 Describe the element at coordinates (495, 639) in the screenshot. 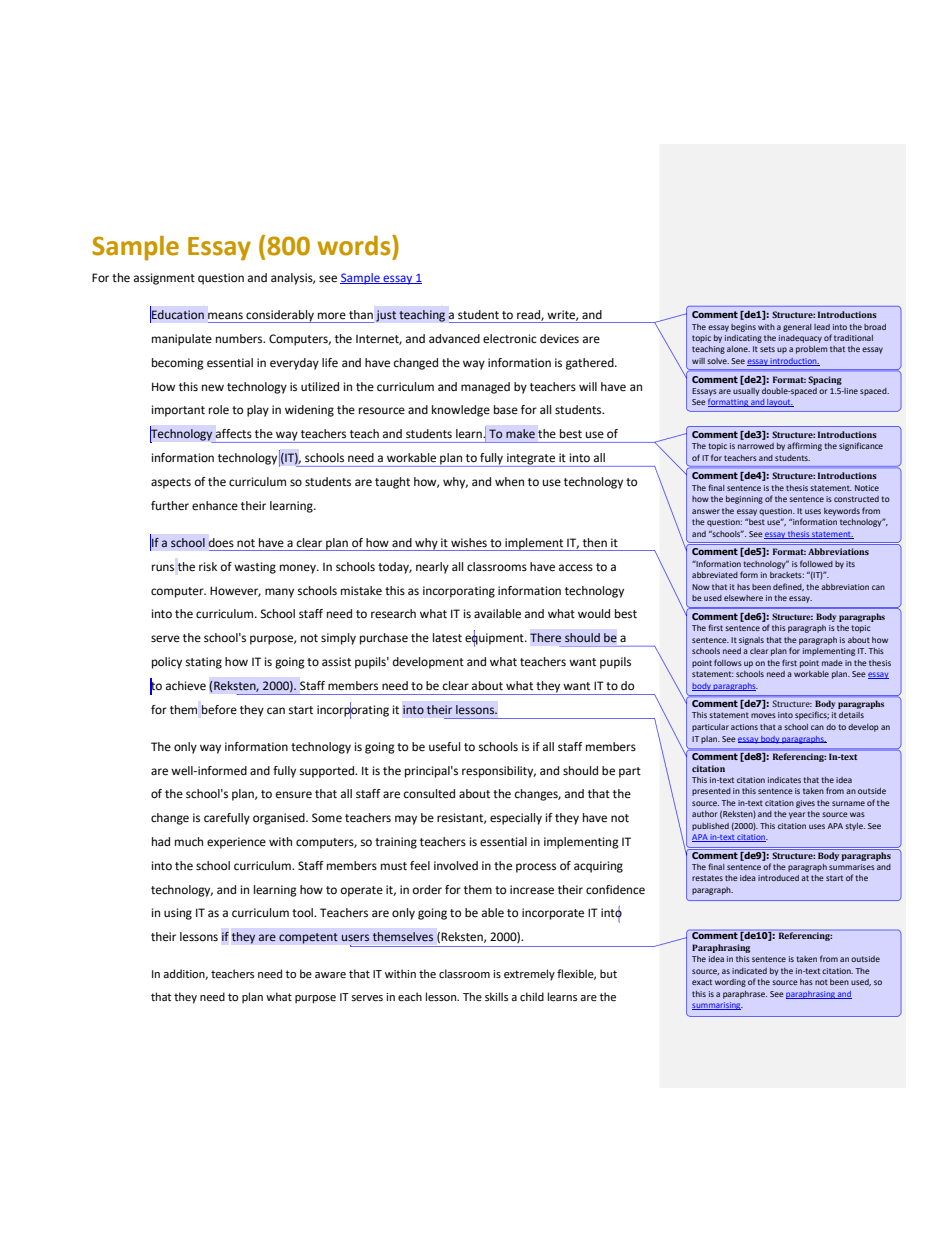

I see `equipment` at that location.
